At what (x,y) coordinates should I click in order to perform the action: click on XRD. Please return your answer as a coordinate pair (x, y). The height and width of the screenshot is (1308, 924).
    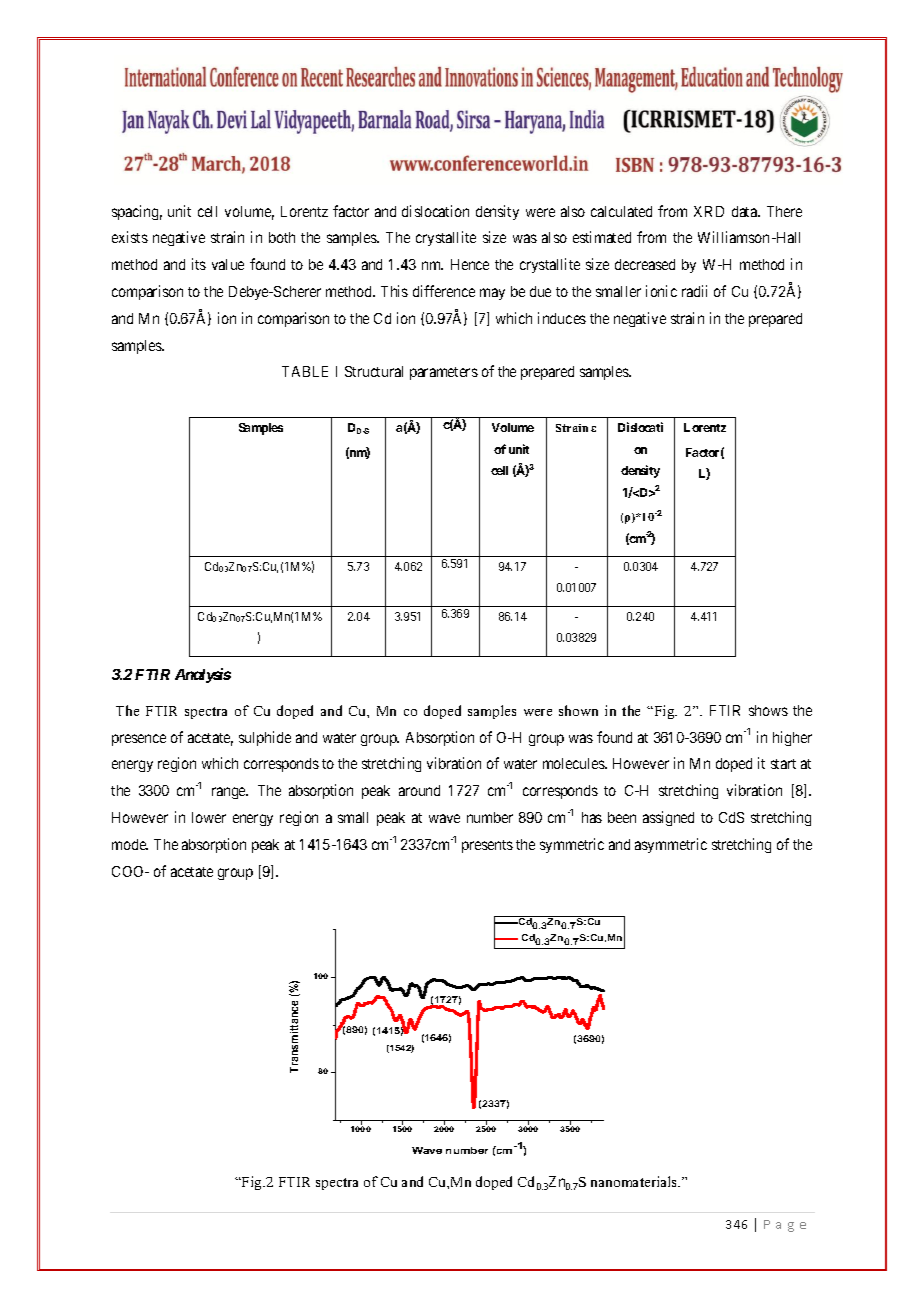
    Looking at the image, I should click on (709, 211).
